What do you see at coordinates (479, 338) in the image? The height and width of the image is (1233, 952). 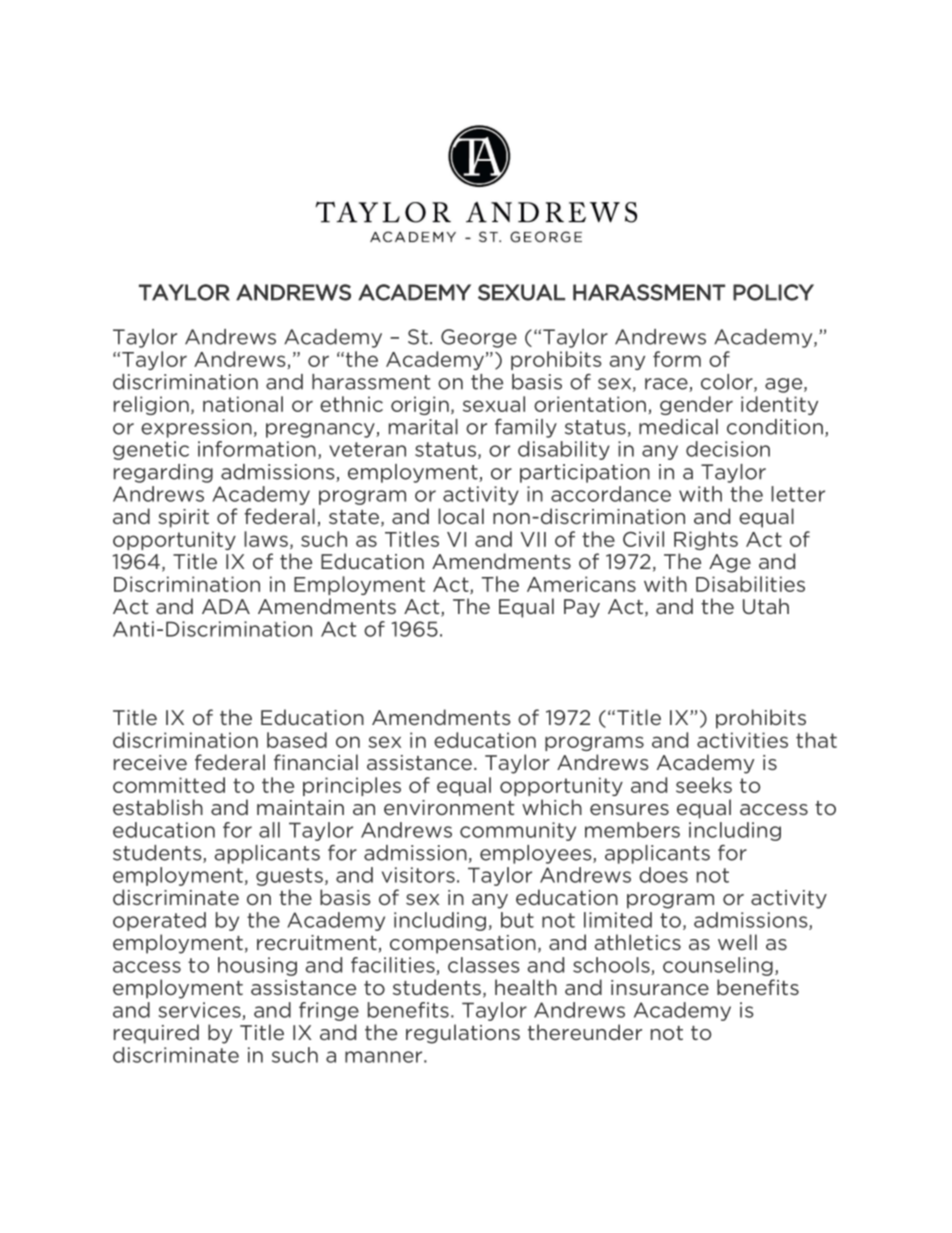 I see `George` at bounding box center [479, 338].
